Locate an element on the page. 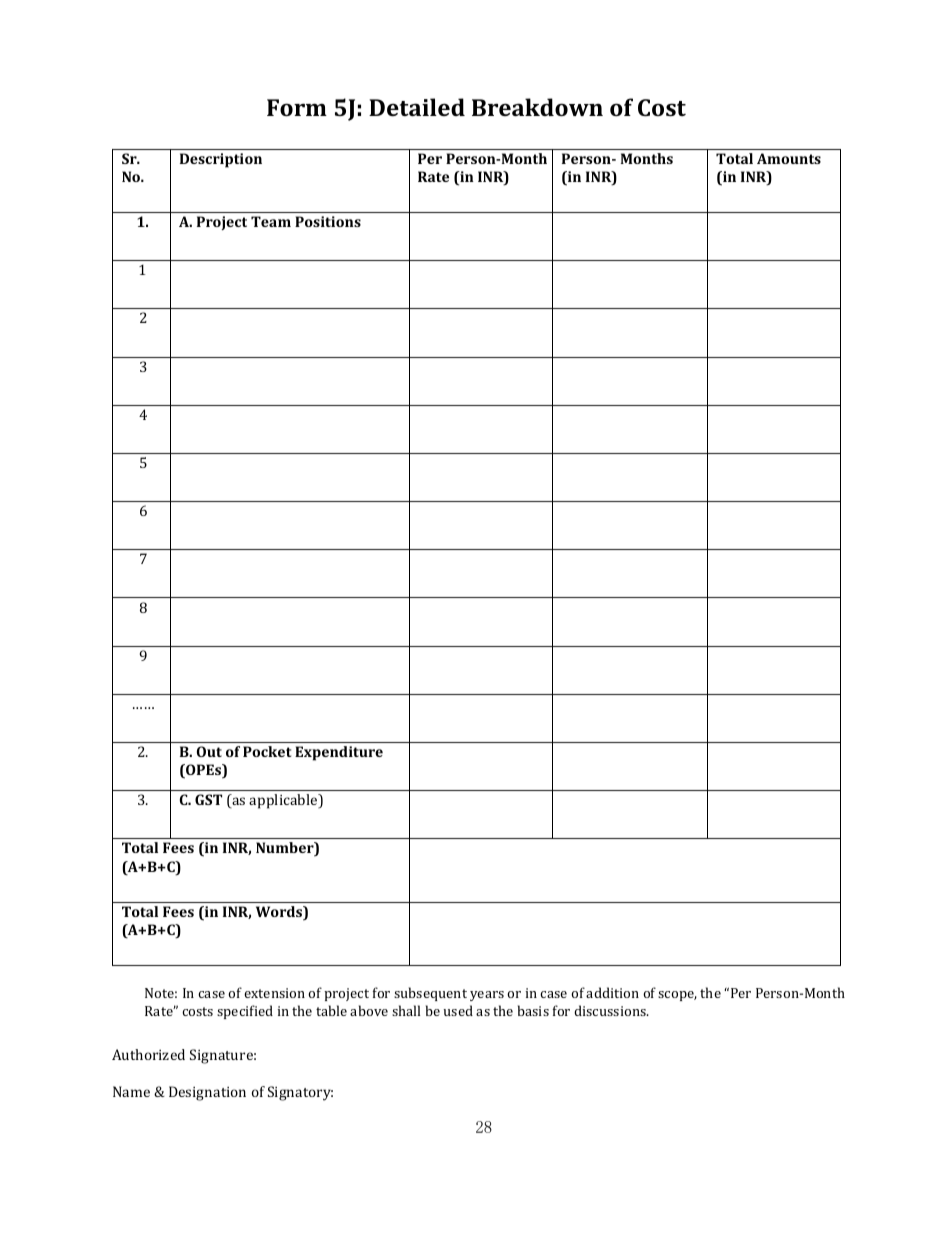  applicable is located at coordinates (284, 801).
